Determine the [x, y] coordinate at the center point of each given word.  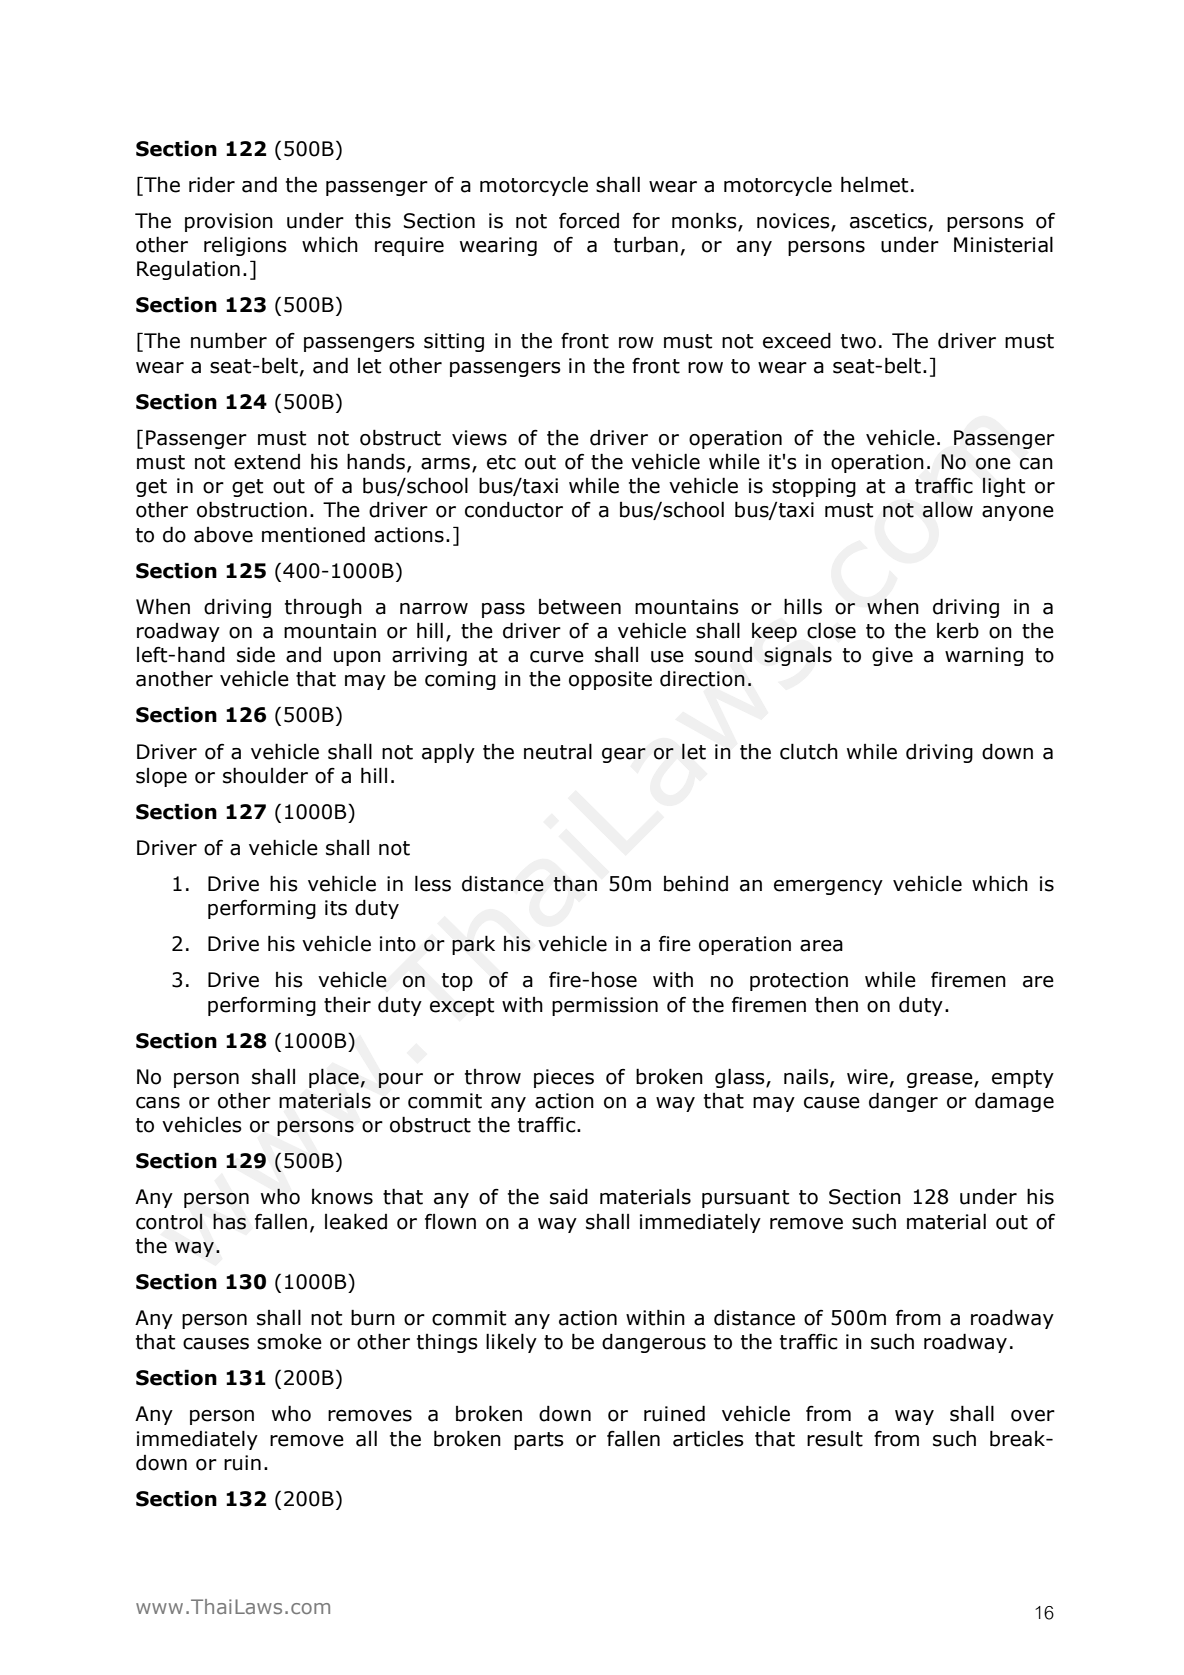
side [256, 655]
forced [589, 221]
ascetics [888, 221]
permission [605, 1006]
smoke [289, 1341]
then [836, 1005]
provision [229, 222]
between [580, 607]
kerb [958, 631]
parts [539, 1441]
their [347, 1005]
